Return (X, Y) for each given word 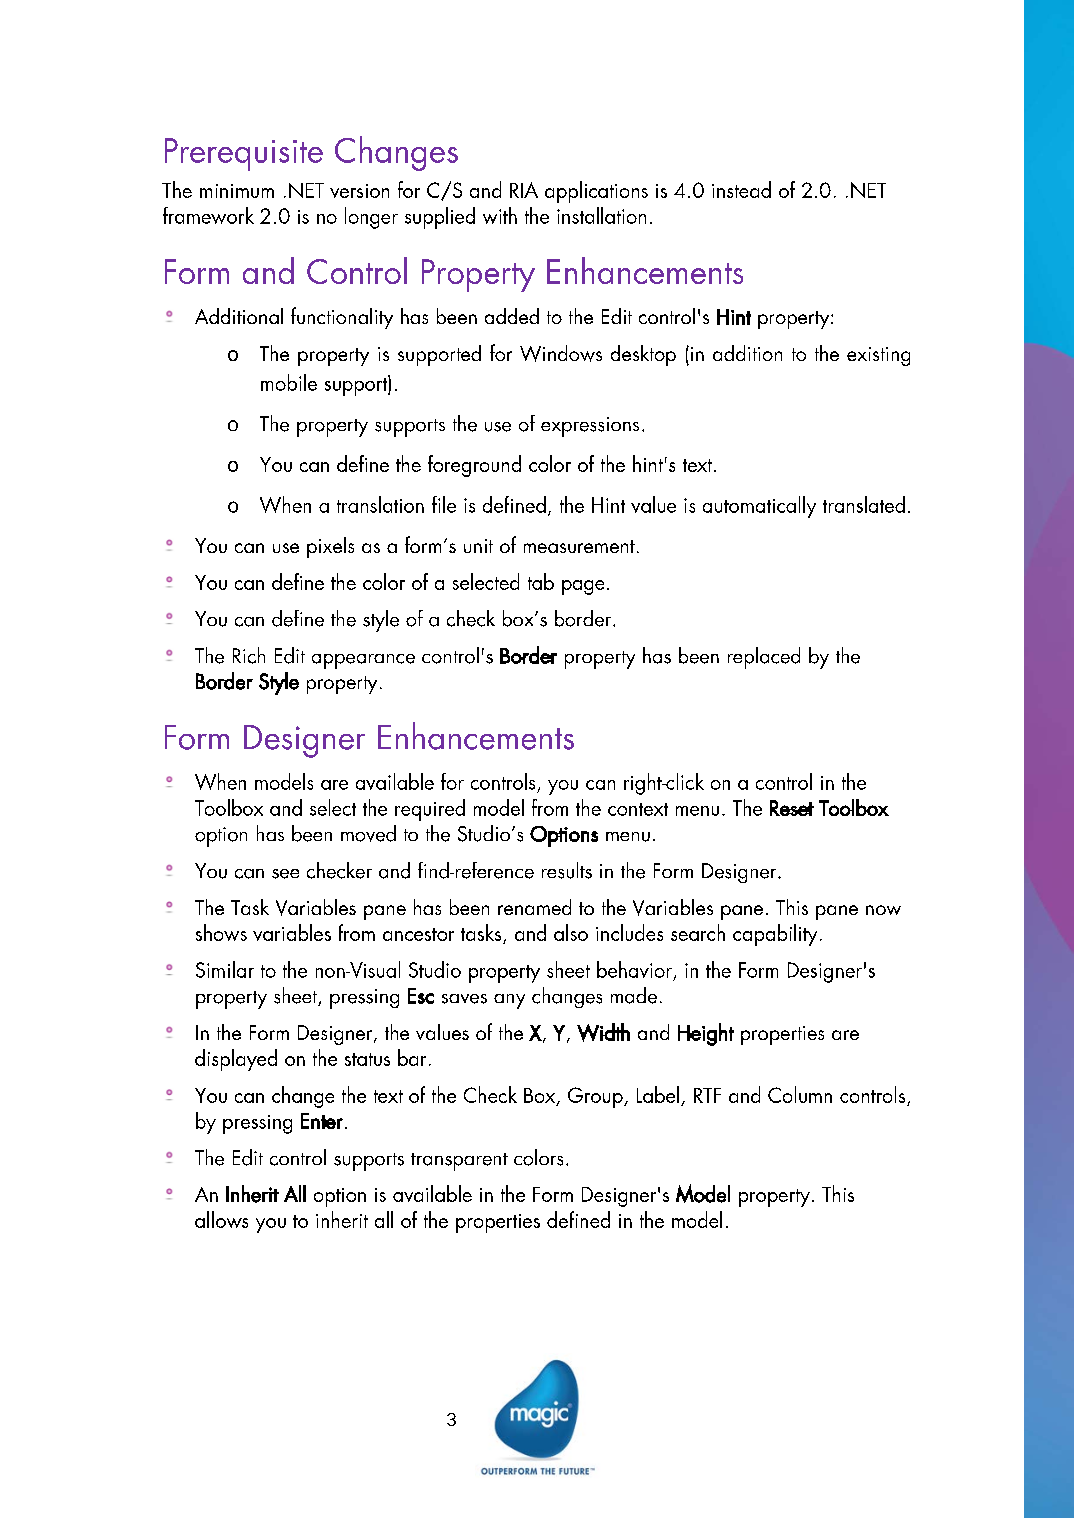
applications (596, 192)
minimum (237, 191)
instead (741, 189)
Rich (249, 655)
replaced (764, 658)
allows (221, 1219)
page (583, 587)
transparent (459, 1162)
